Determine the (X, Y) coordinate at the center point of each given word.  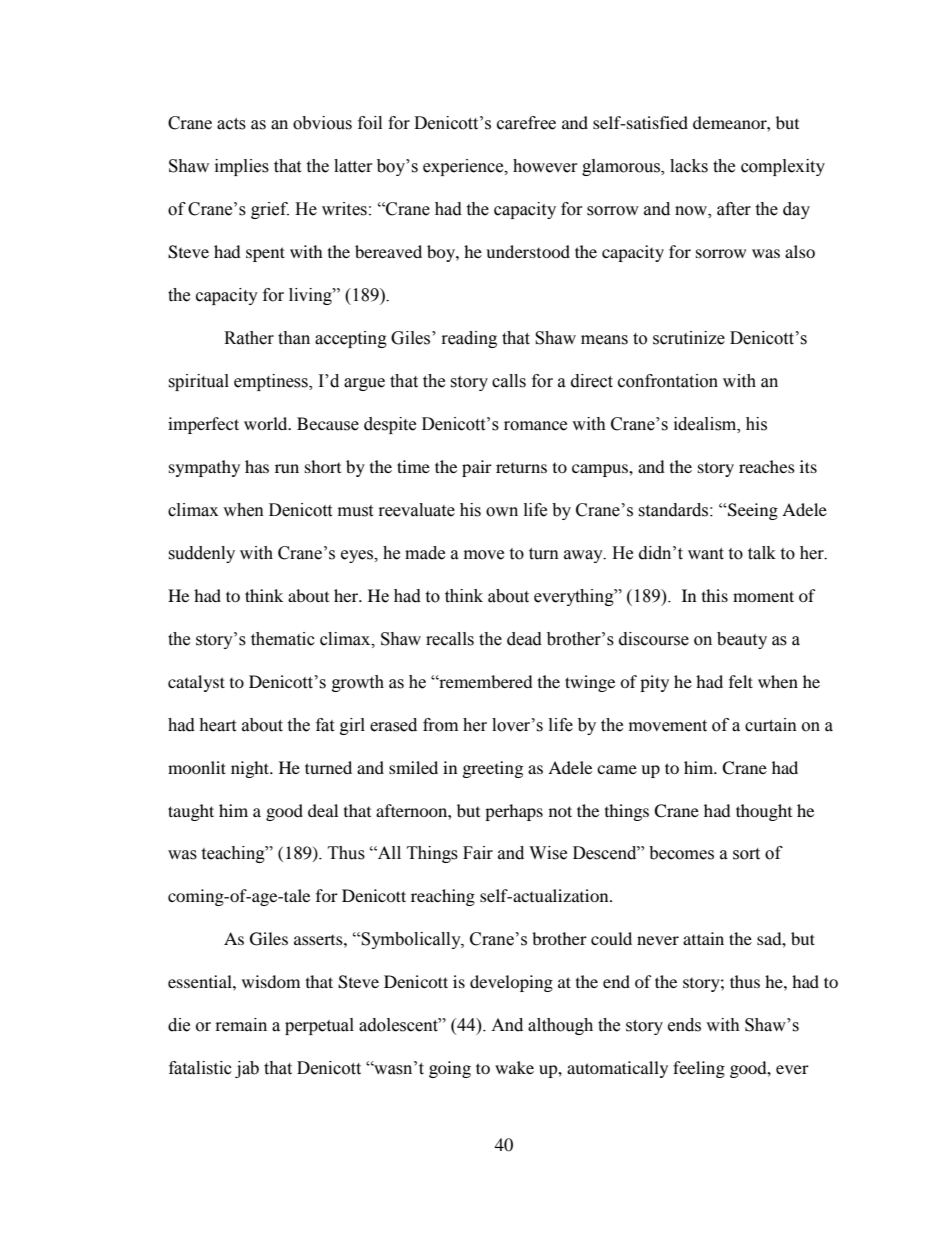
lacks (689, 166)
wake (514, 1067)
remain (241, 1025)
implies (242, 167)
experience (464, 167)
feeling (699, 1069)
